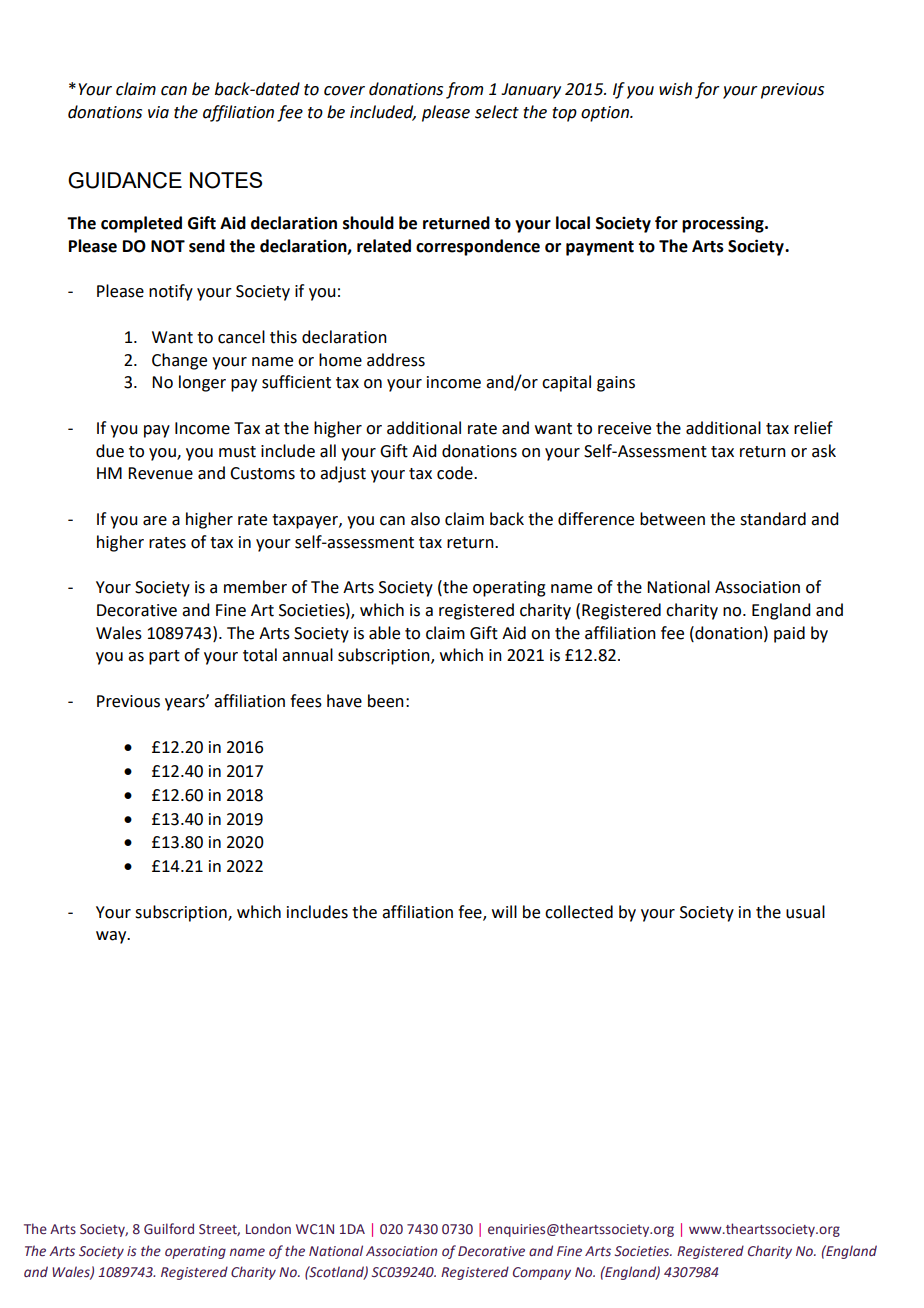  Describe the element at coordinates (805, 912) in the page. I see `usual` at that location.
